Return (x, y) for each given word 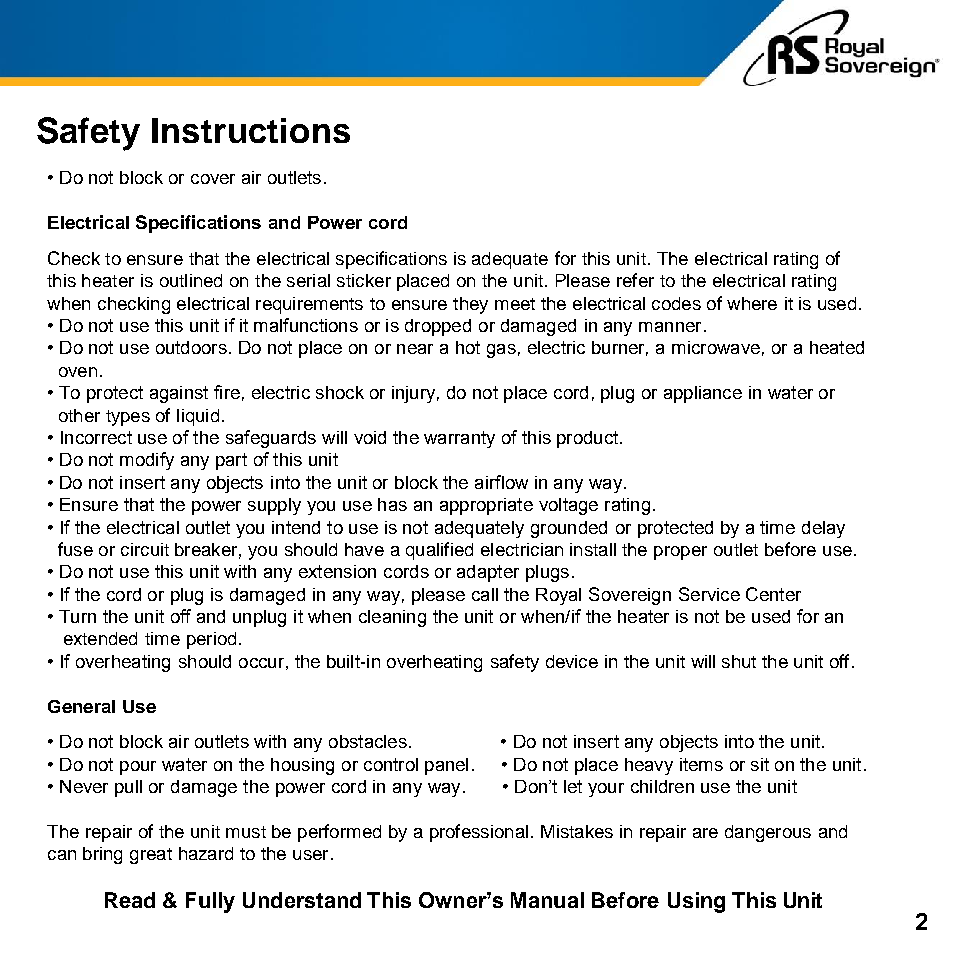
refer (635, 280)
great (151, 856)
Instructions (251, 130)
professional (479, 833)
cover (213, 179)
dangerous (768, 833)
